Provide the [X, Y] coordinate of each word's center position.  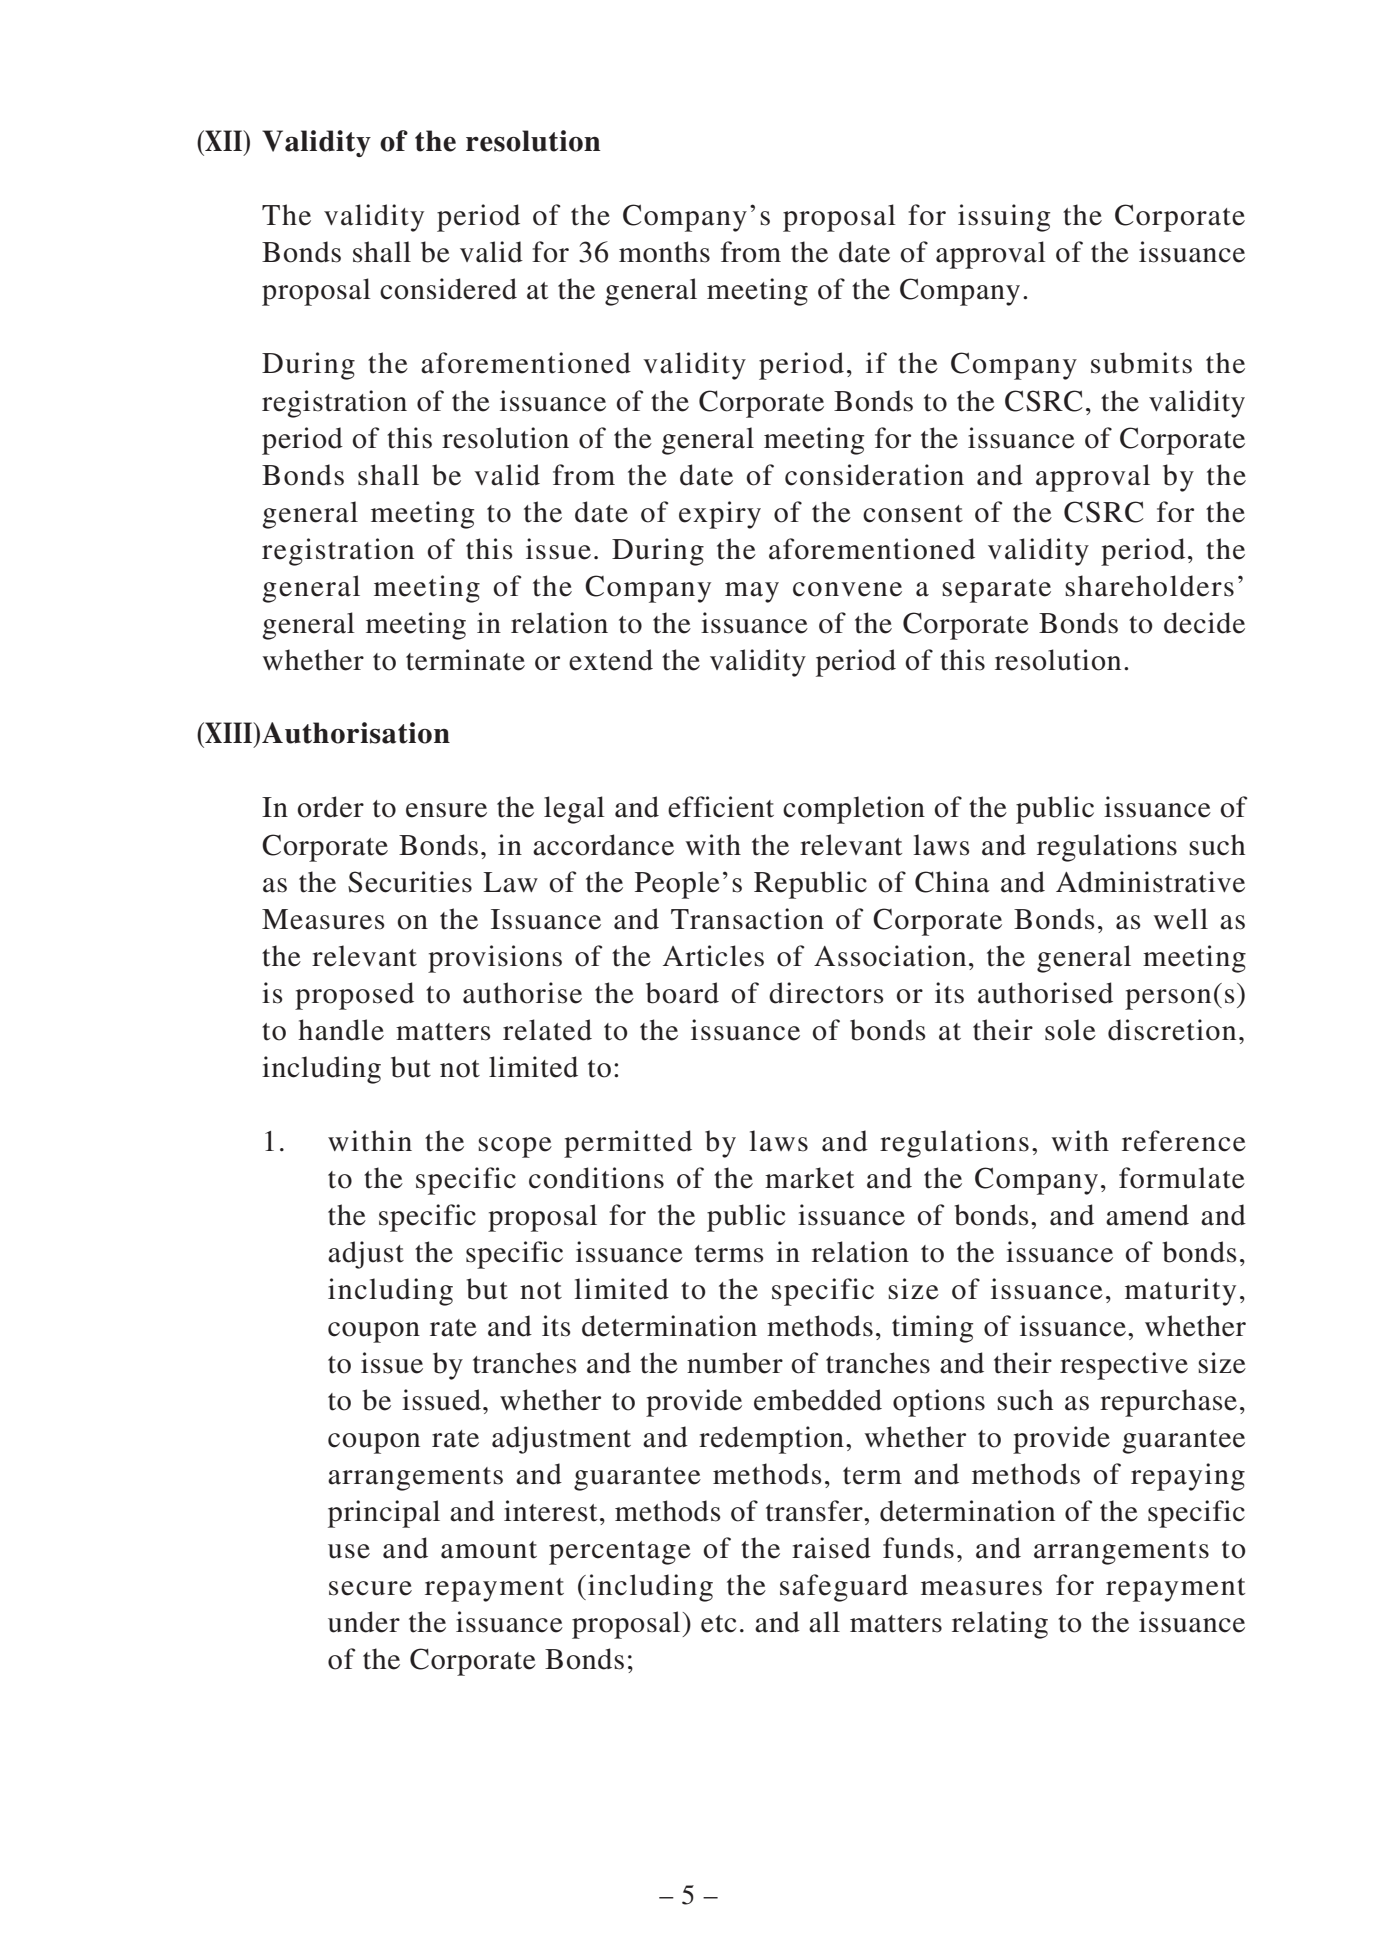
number [735, 1363]
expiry [720, 515]
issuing [1004, 218]
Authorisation [356, 733]
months [664, 252]
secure [370, 1588]
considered [448, 289]
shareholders [1149, 586]
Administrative [1150, 882]
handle [341, 1030]
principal [384, 1514]
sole [1070, 1030]
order [331, 807]
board [682, 993]
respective [1124, 1366]
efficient [721, 807]
